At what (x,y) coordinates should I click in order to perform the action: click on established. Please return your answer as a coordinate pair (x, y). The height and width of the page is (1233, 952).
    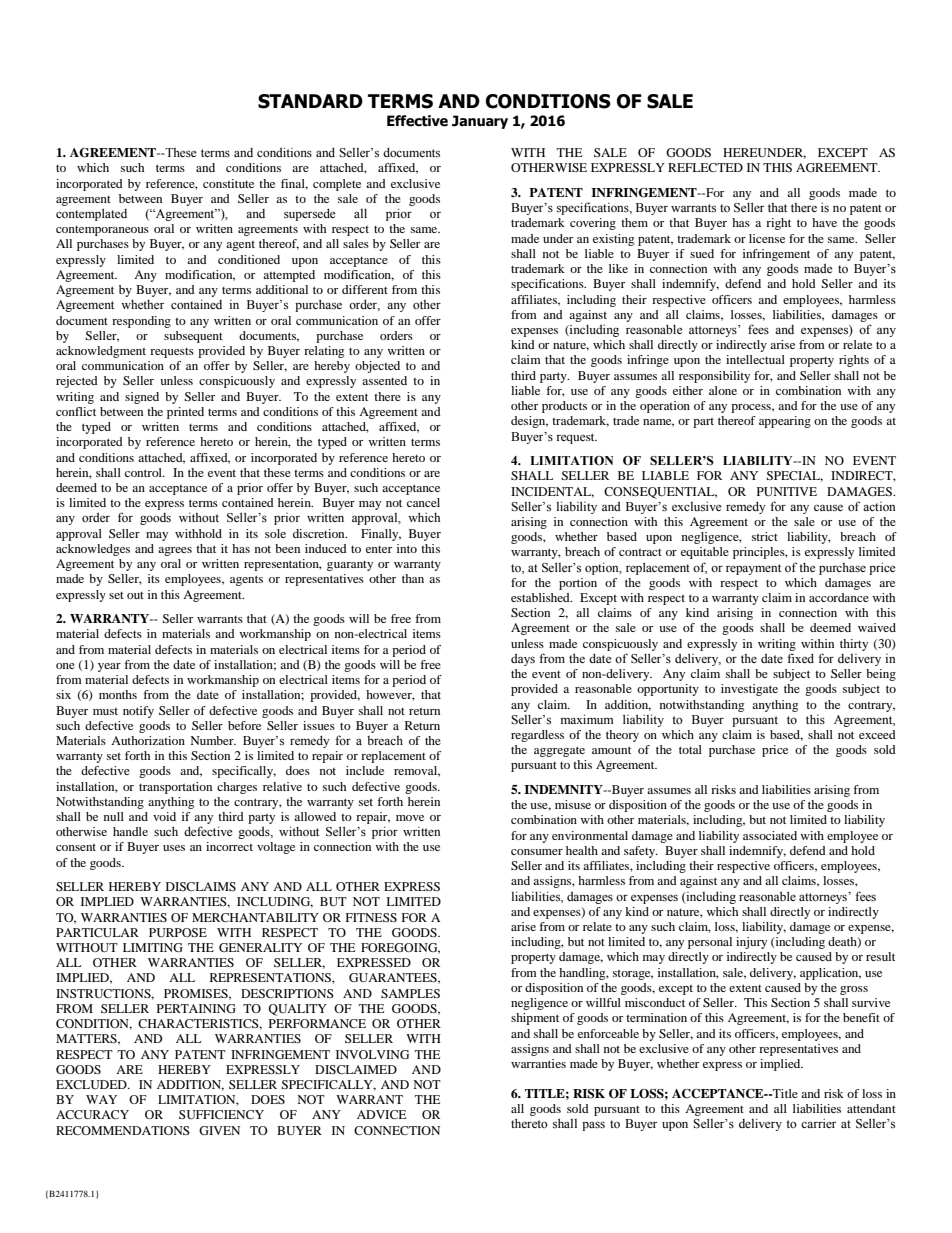
    Looking at the image, I should click on (541, 597).
